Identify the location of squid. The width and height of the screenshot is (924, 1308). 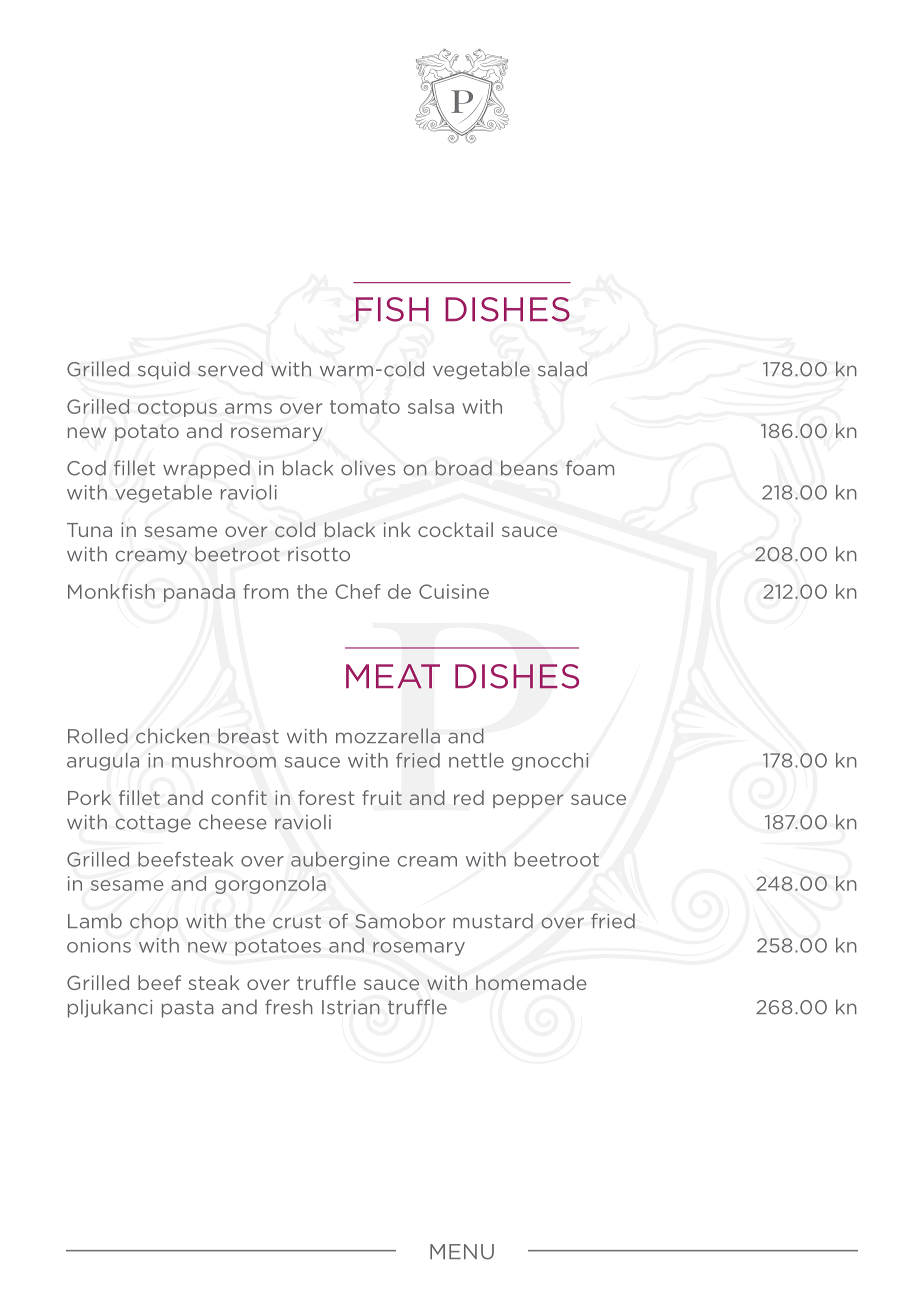
(164, 370).
